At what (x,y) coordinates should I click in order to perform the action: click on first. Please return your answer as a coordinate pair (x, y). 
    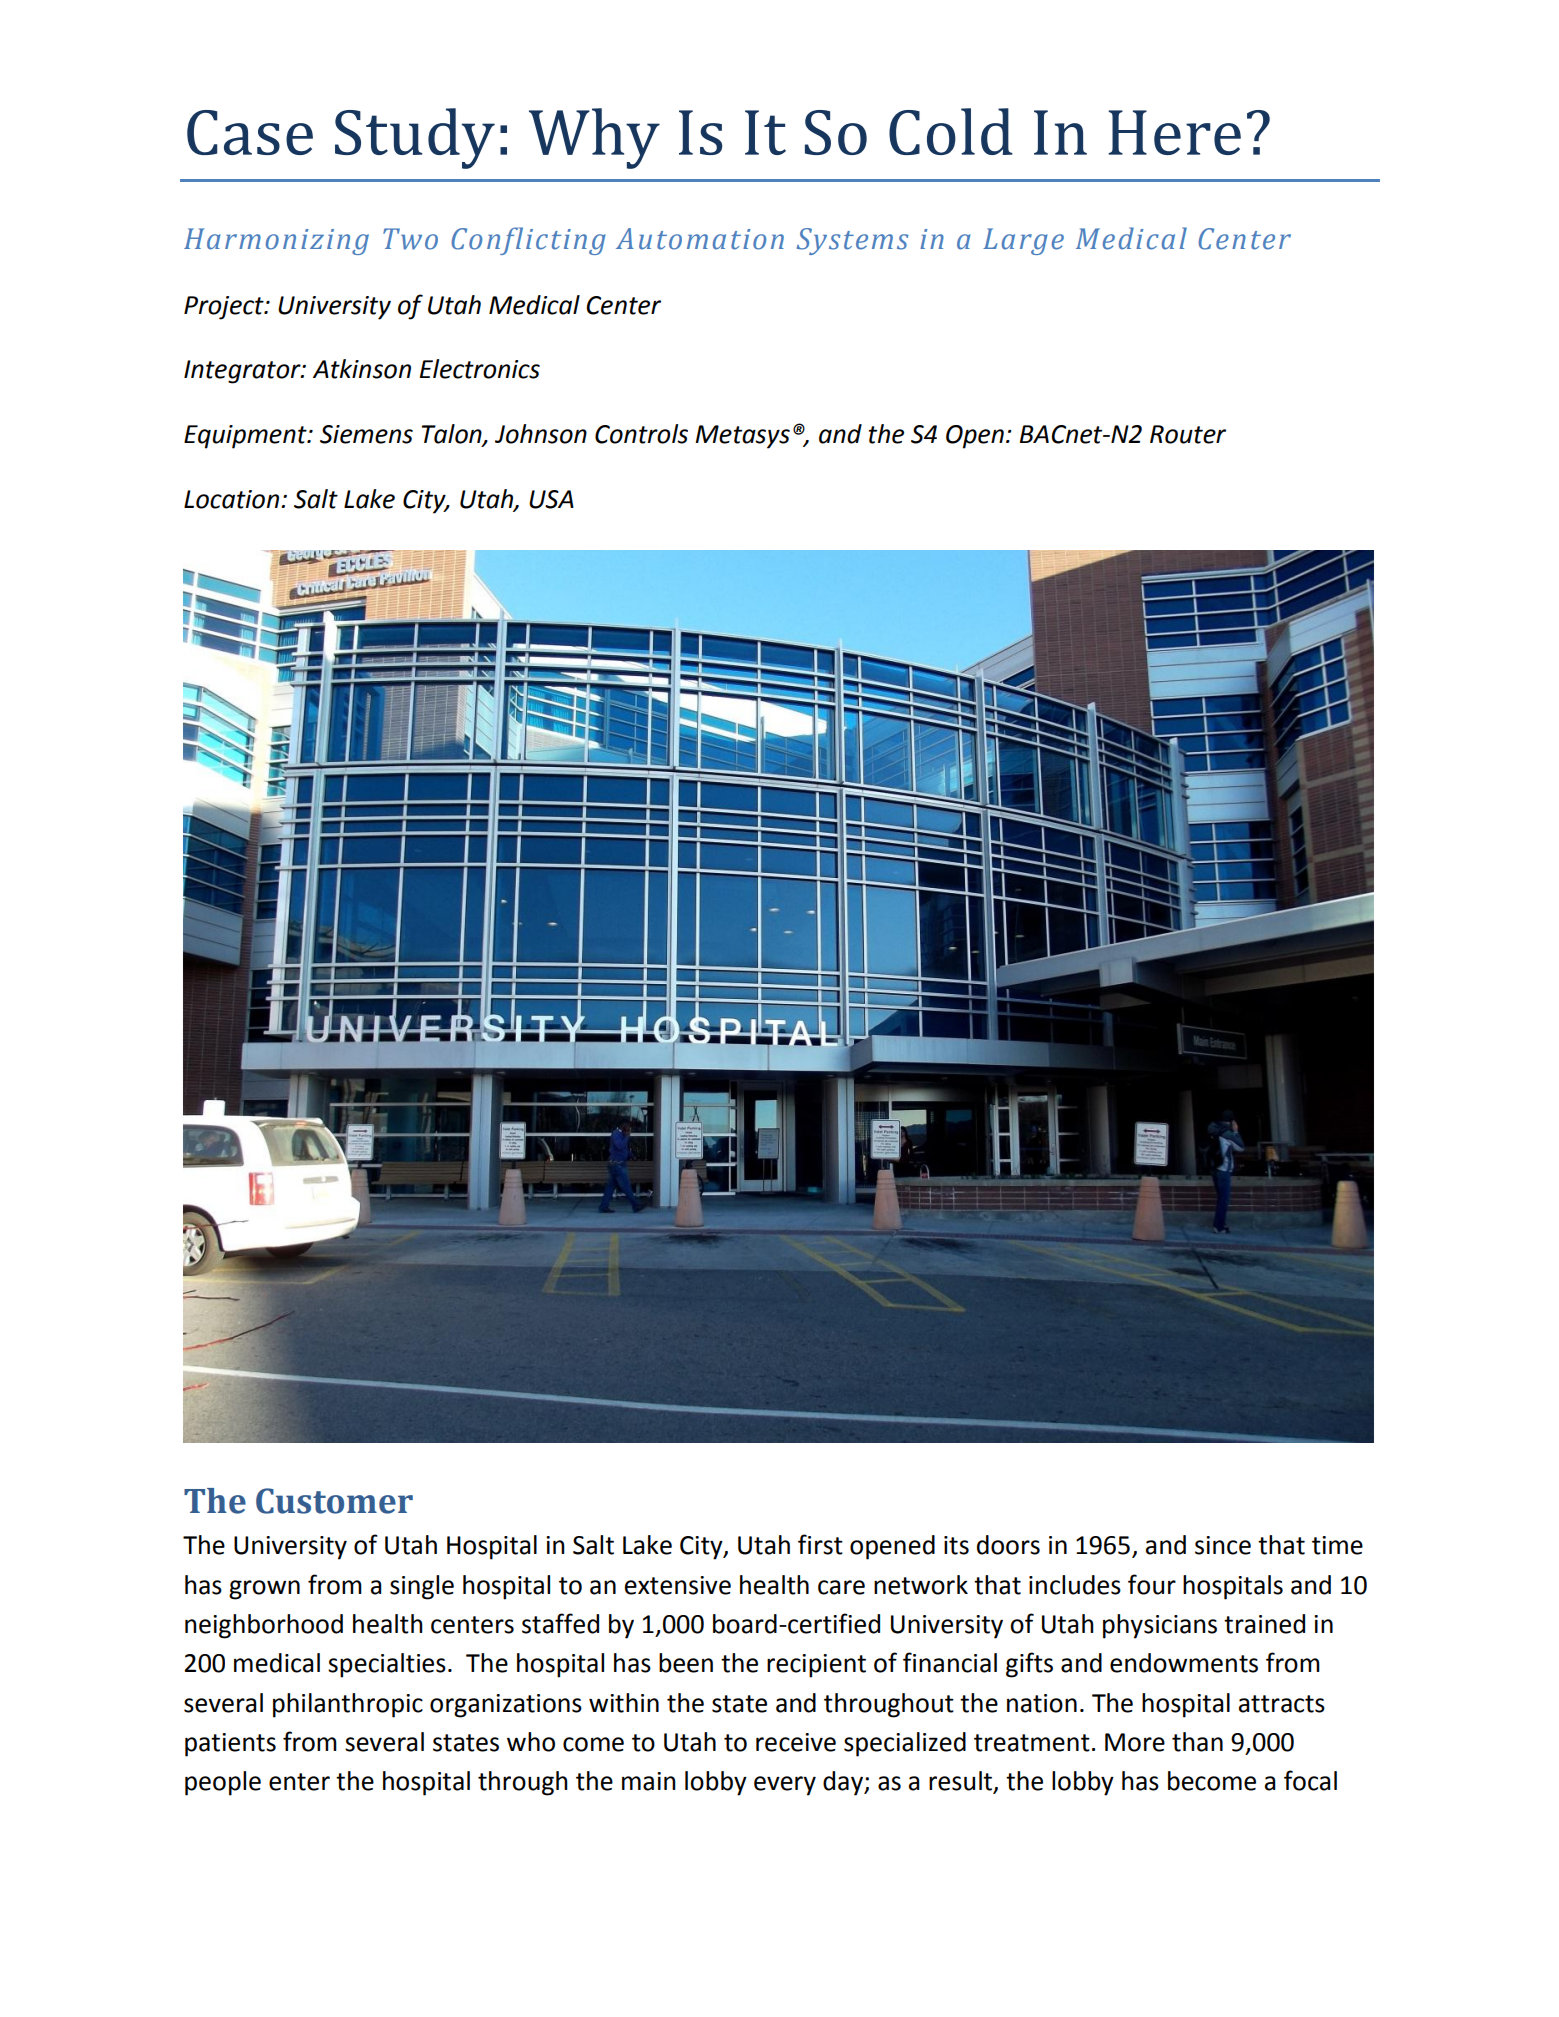
    Looking at the image, I should click on (820, 1544).
